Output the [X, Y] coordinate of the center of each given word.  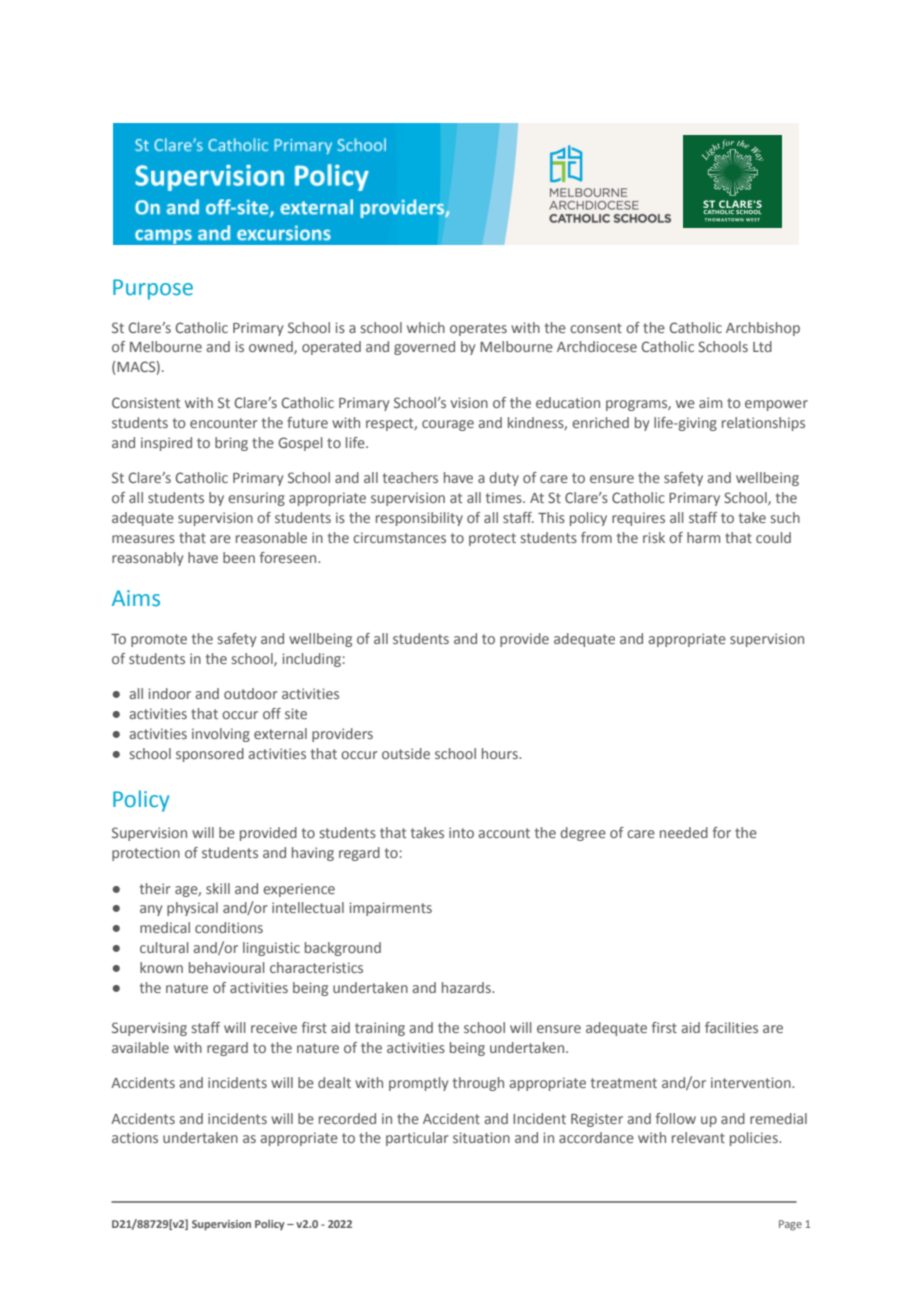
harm [703, 537]
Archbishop [763, 329]
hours [501, 753]
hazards [467, 987]
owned [272, 347]
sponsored [210, 755]
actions [135, 1137]
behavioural [226, 967]
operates [478, 329]
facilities [731, 1027]
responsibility [419, 519]
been [239, 557]
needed [684, 832]
